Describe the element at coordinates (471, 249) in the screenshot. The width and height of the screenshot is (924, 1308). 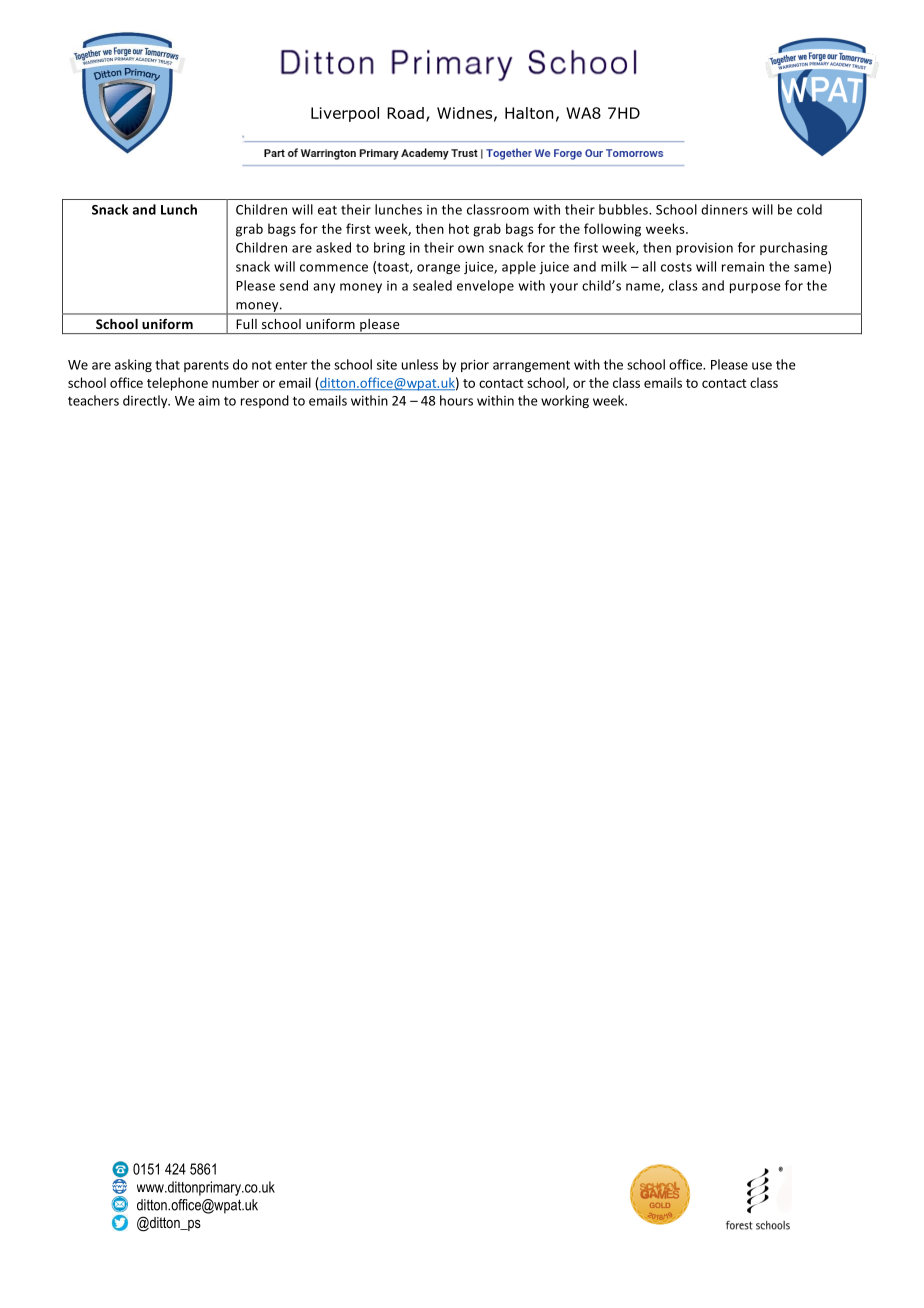
I see `own` at that location.
